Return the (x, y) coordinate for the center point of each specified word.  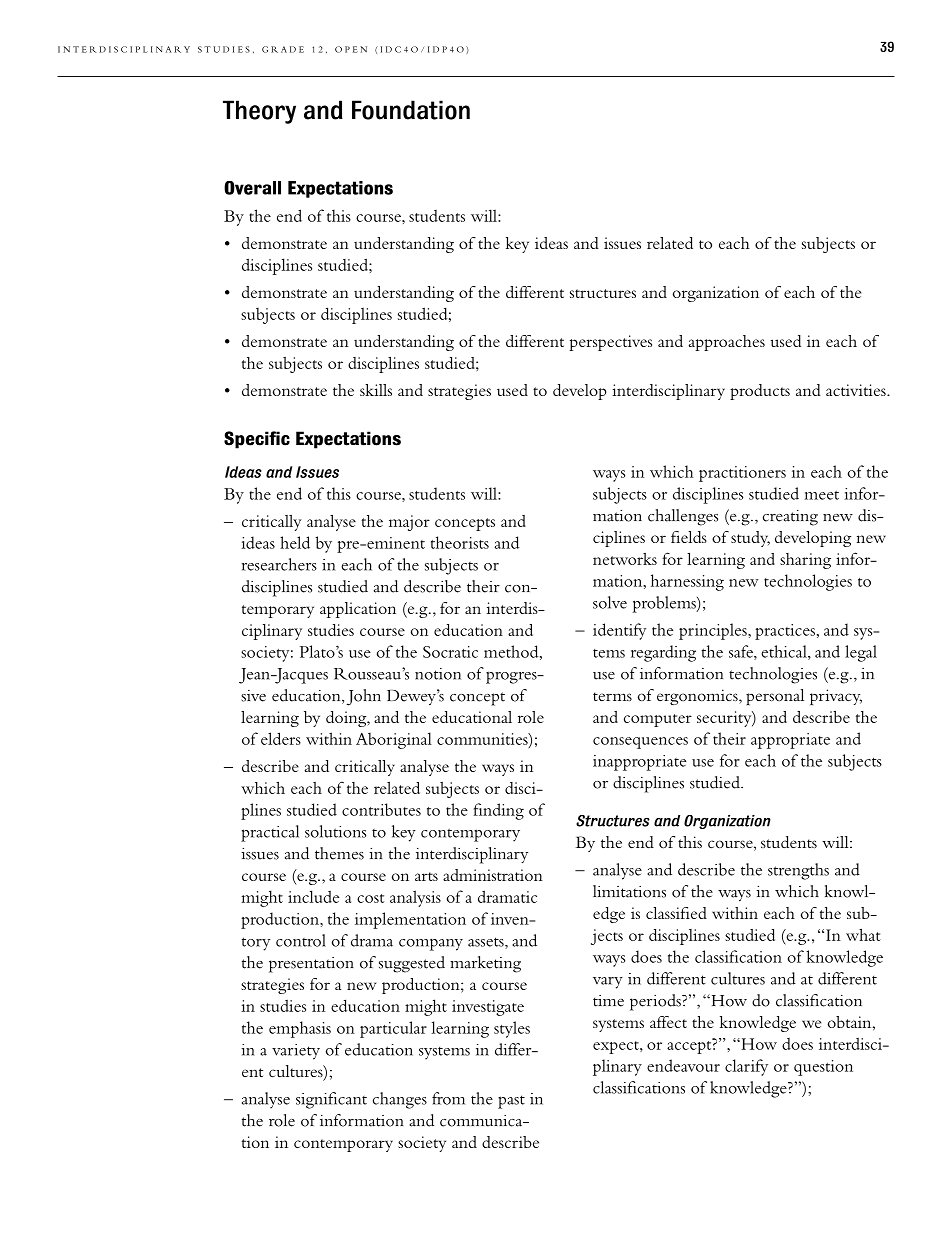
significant (331, 1100)
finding (498, 811)
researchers (279, 564)
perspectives (610, 343)
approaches (727, 343)
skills (376, 390)
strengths (798, 871)
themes (339, 853)
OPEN (351, 49)
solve (610, 602)
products (760, 392)
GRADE (283, 49)
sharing (805, 561)
